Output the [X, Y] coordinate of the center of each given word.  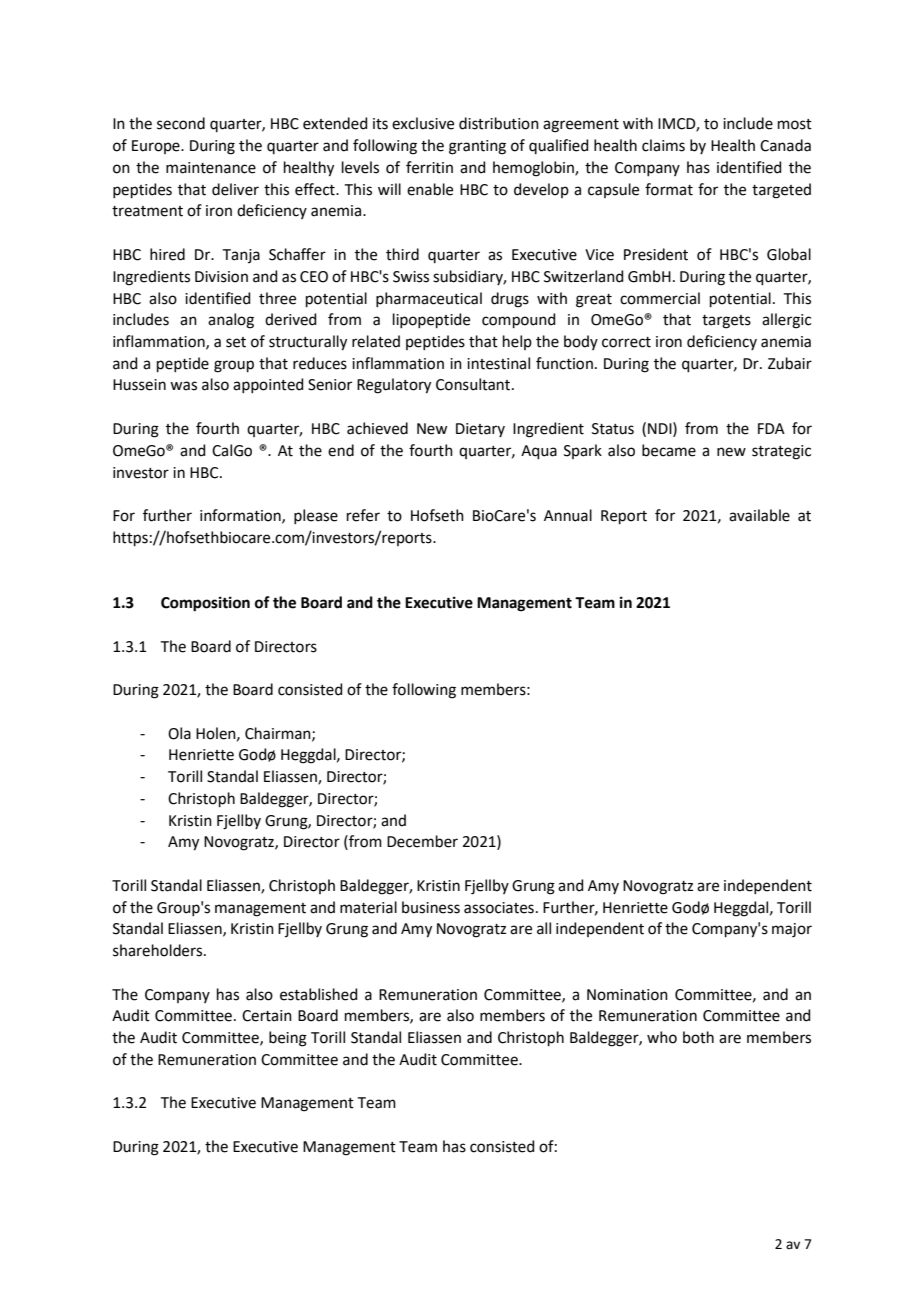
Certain [267, 1016]
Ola [179, 733]
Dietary [480, 430]
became [669, 450]
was [183, 386]
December [422, 841]
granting [477, 147]
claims [663, 145]
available [759, 515]
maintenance [211, 168]
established [319, 994]
